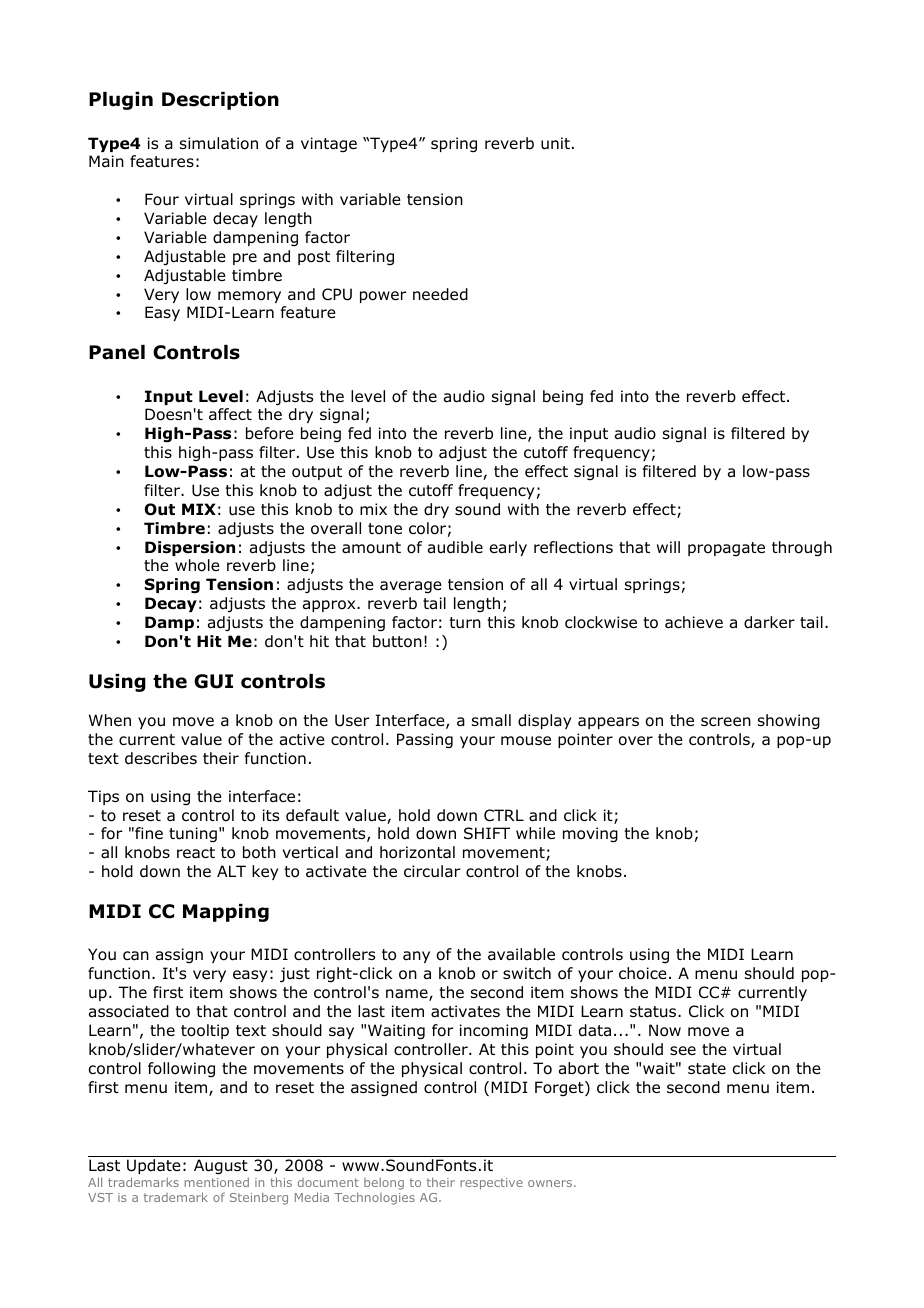 This image has height=1308, width=924. What do you see at coordinates (555, 143) in the image?
I see `unit` at bounding box center [555, 143].
